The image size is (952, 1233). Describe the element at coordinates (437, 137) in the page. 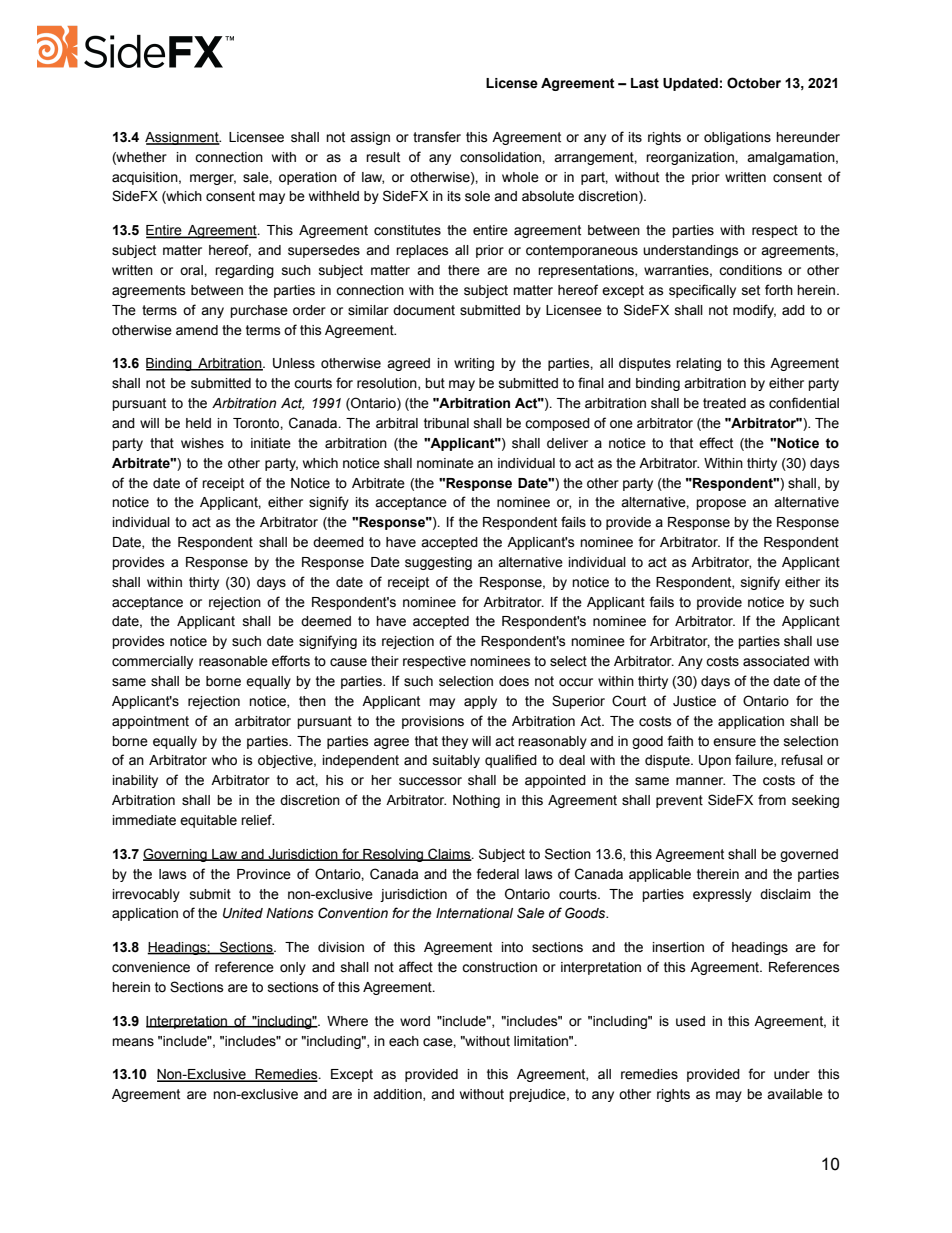

I see `transfer` at that location.
